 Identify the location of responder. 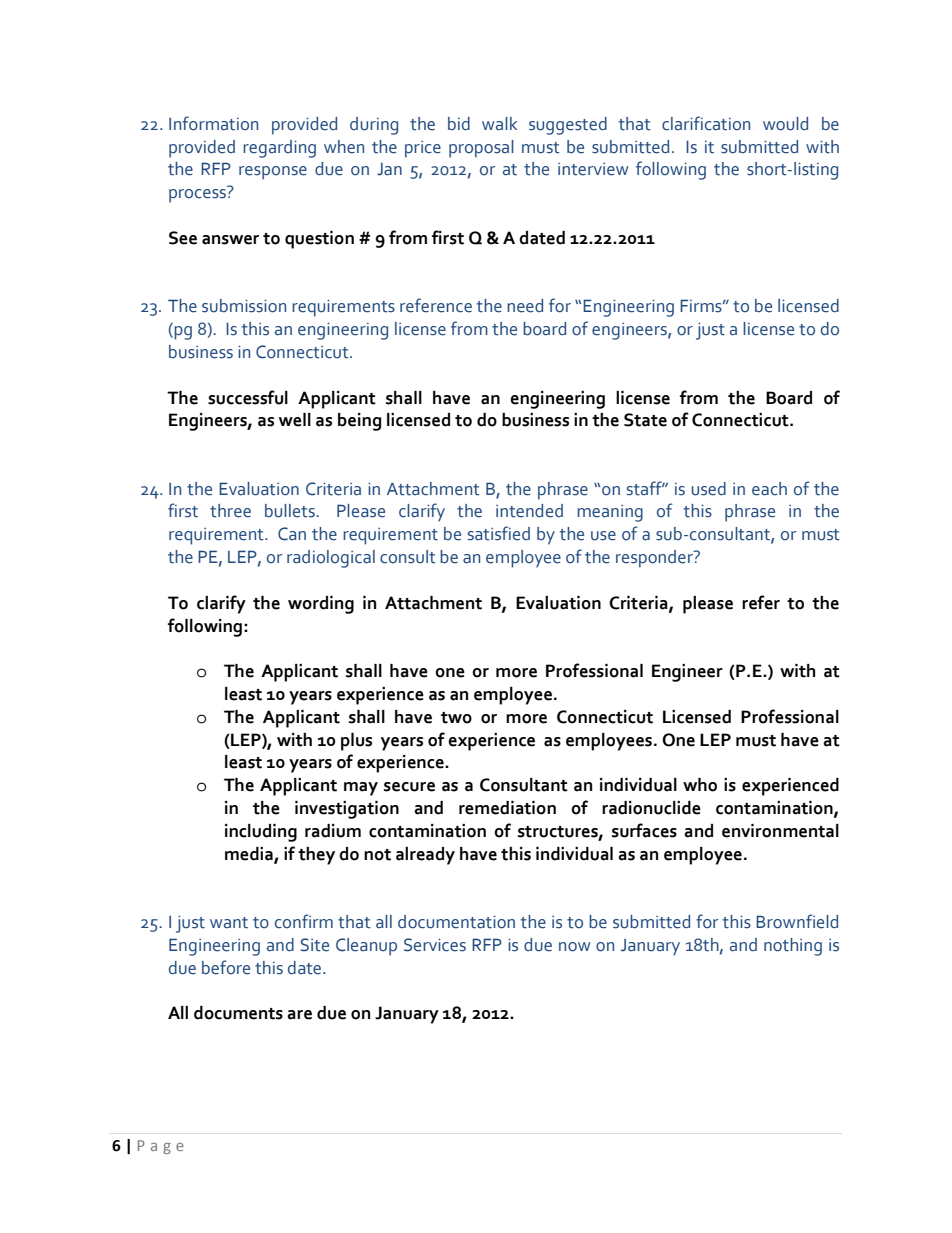
(655, 559).
